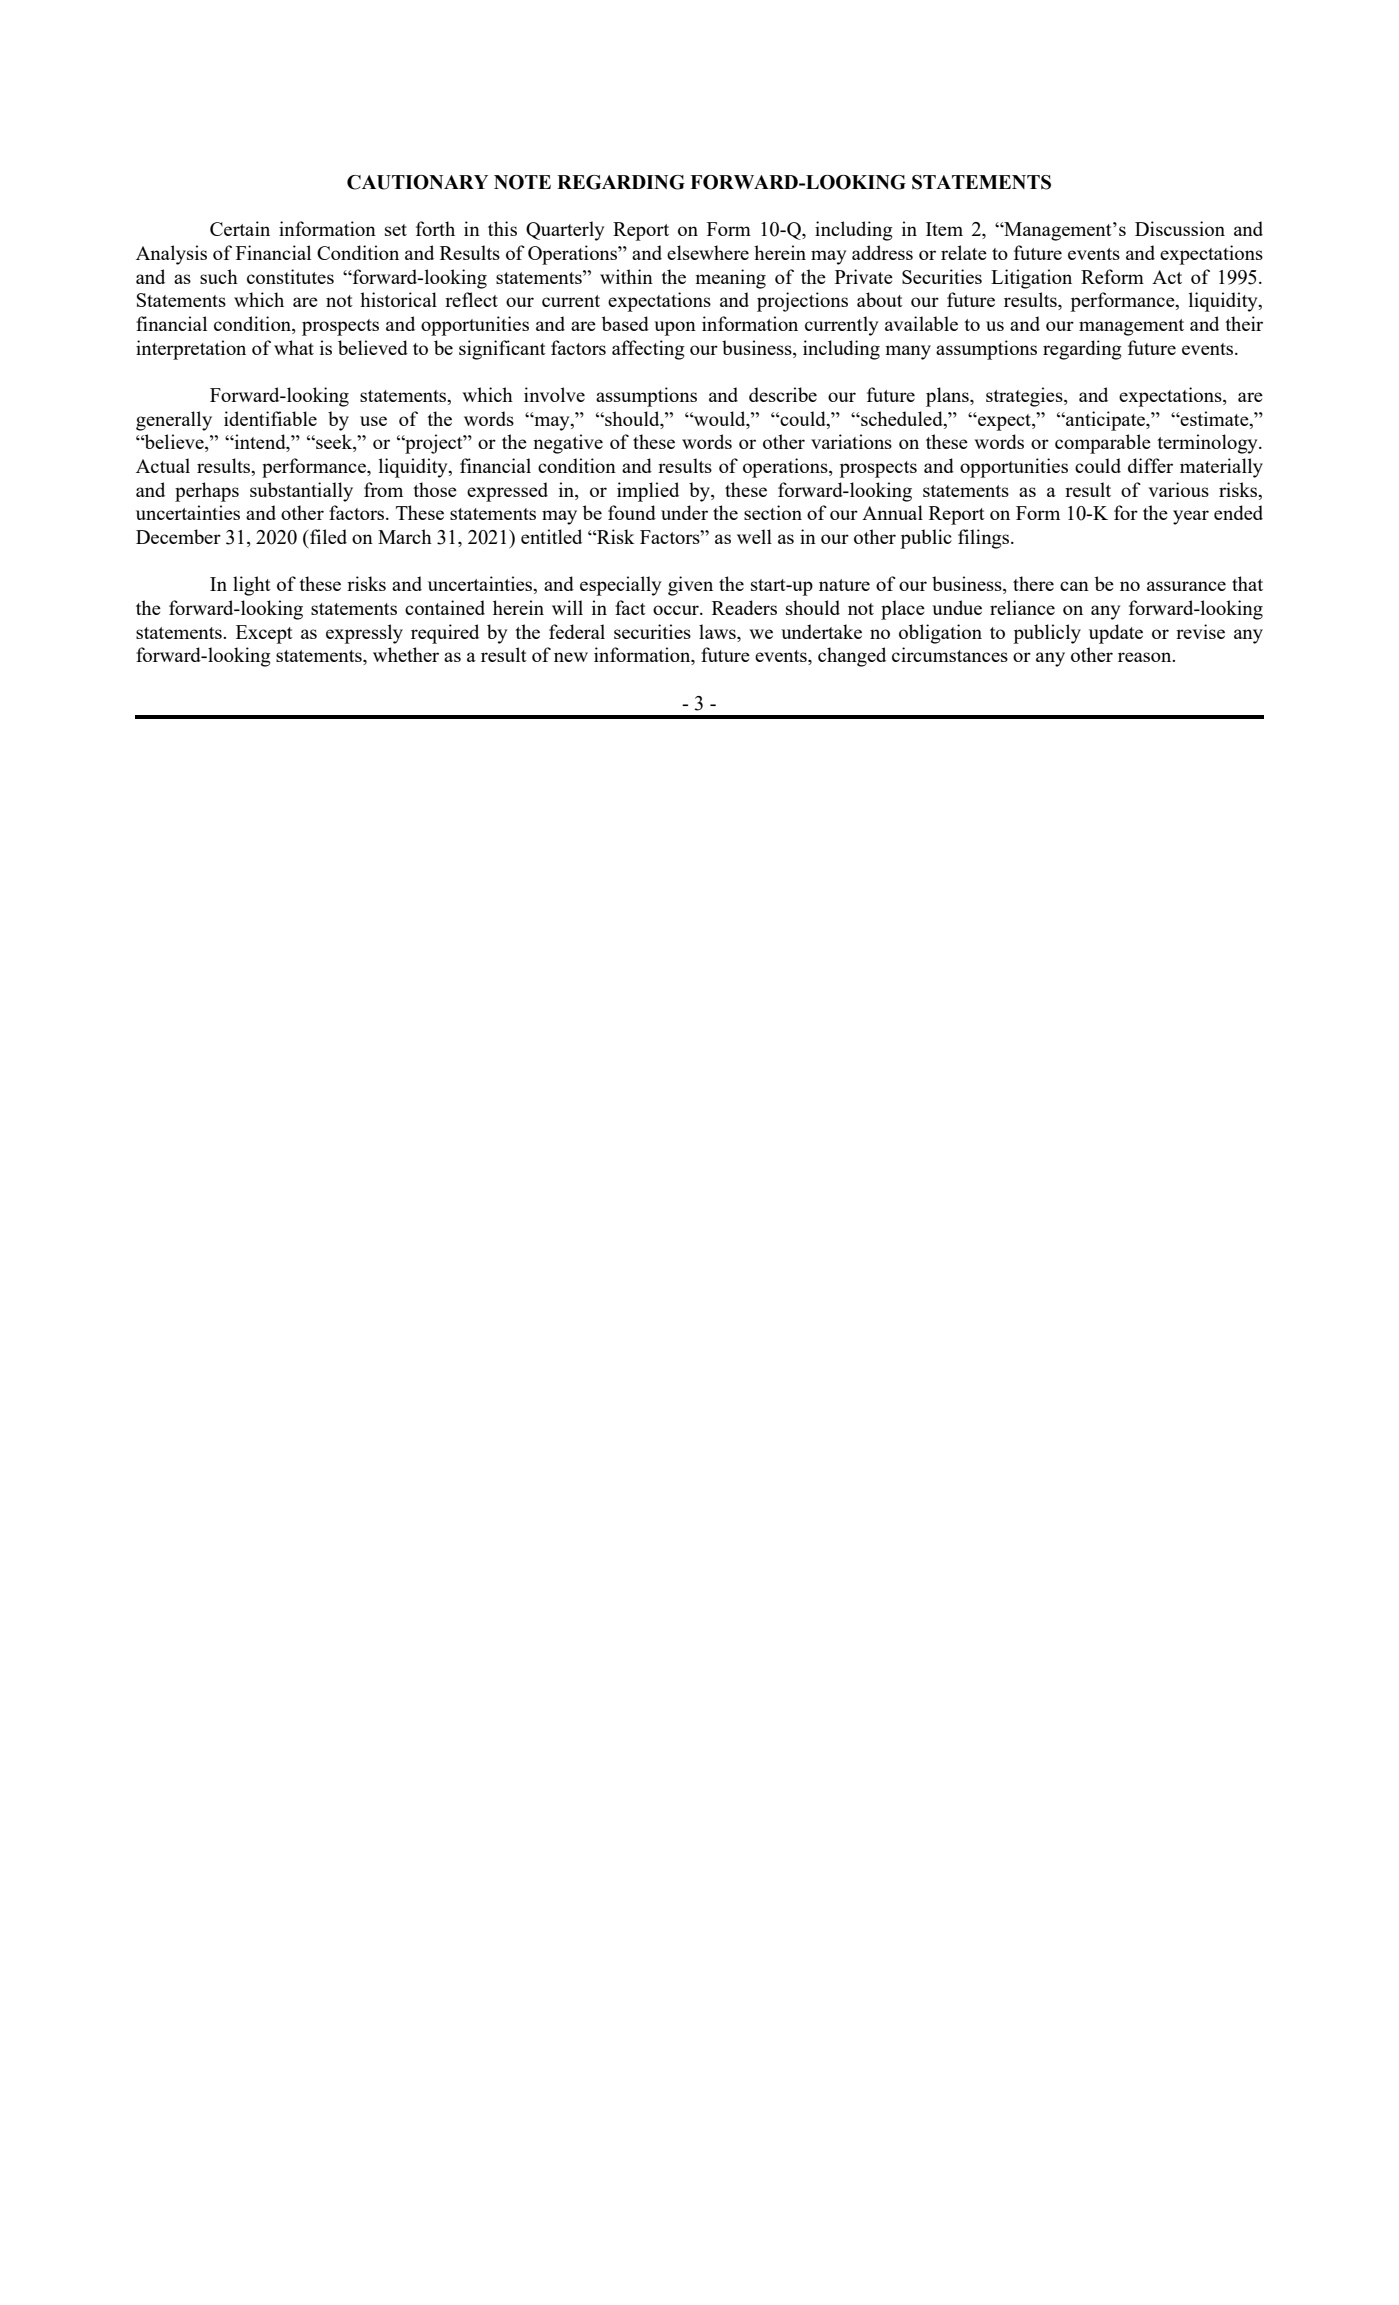 Image resolution: width=1399 pixels, height=2305 pixels. Describe the element at coordinates (648, 492) in the page. I see `implied` at that location.
